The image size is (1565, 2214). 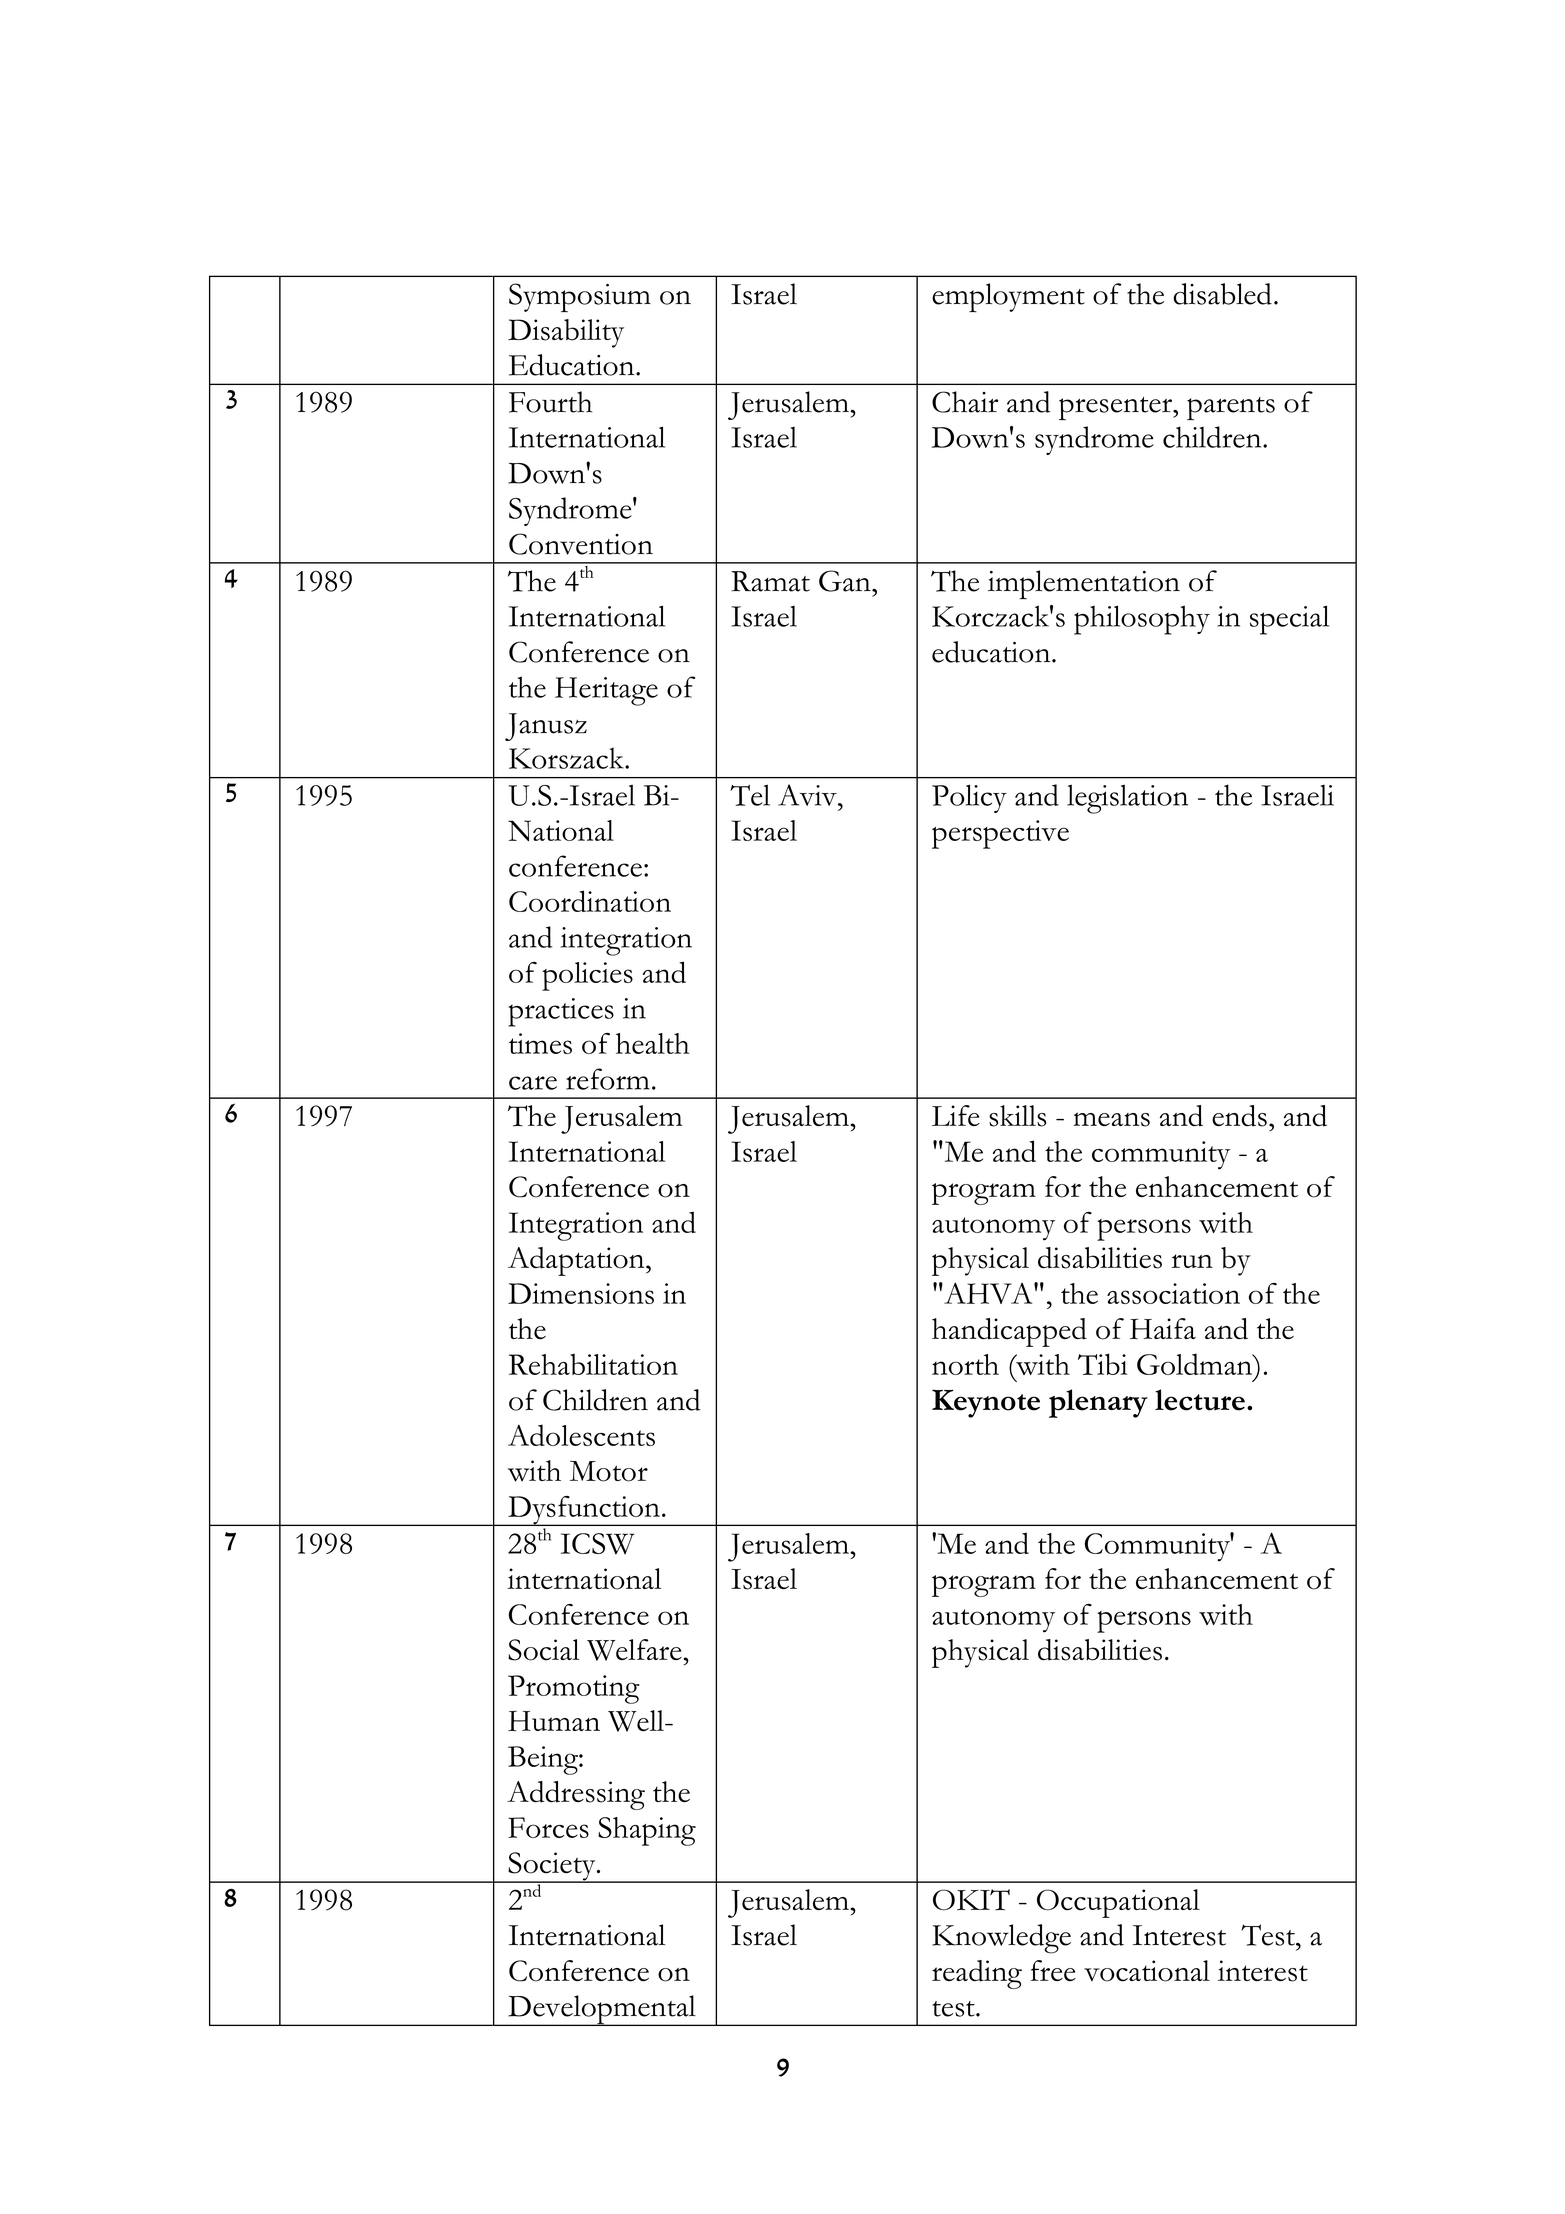 What do you see at coordinates (1222, 294) in the screenshot?
I see `disabled` at bounding box center [1222, 294].
